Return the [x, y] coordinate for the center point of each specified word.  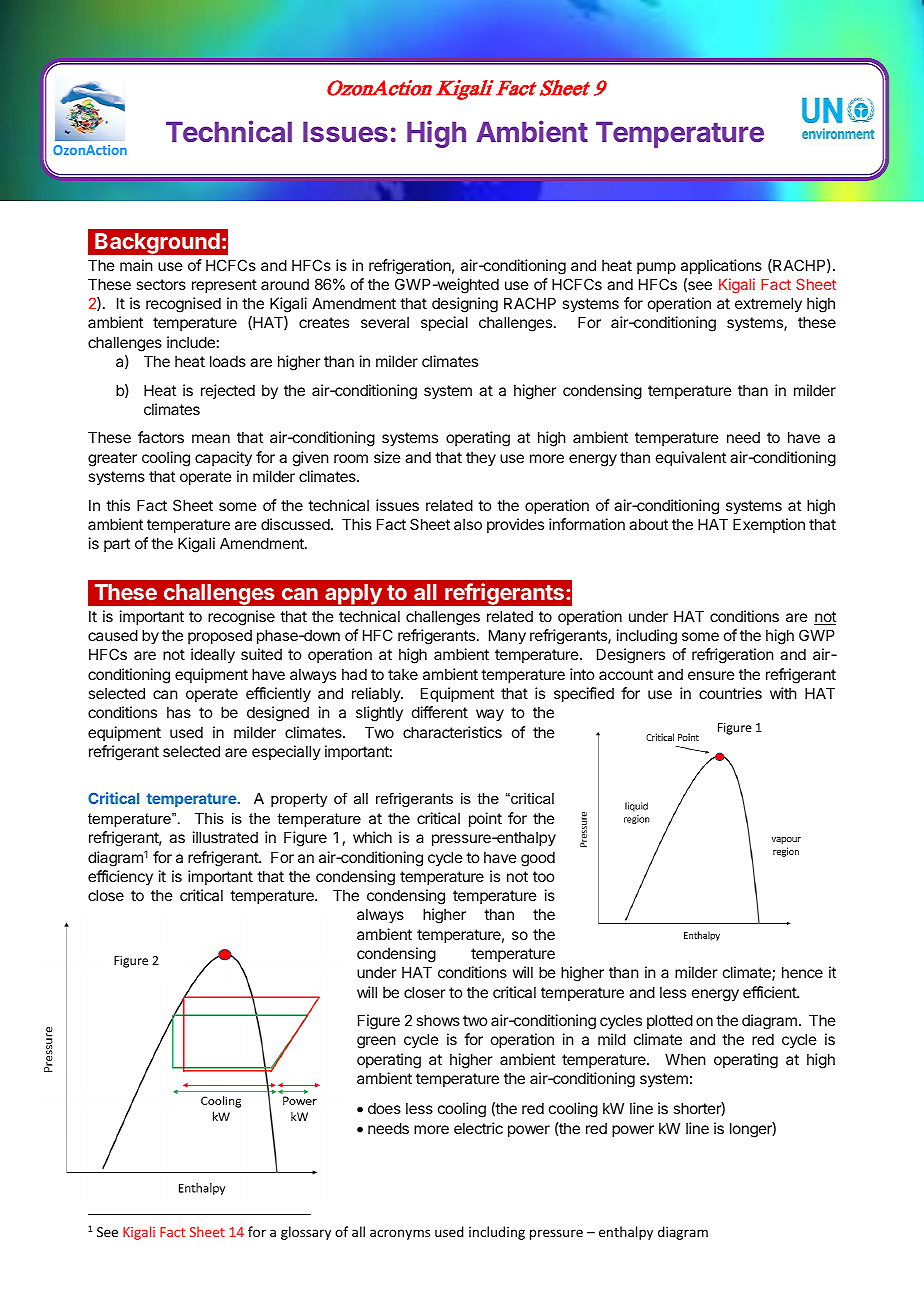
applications [721, 266]
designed [278, 714]
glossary [306, 1233]
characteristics [452, 732]
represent [224, 286]
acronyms [400, 1234]
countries [730, 693]
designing [465, 305]
